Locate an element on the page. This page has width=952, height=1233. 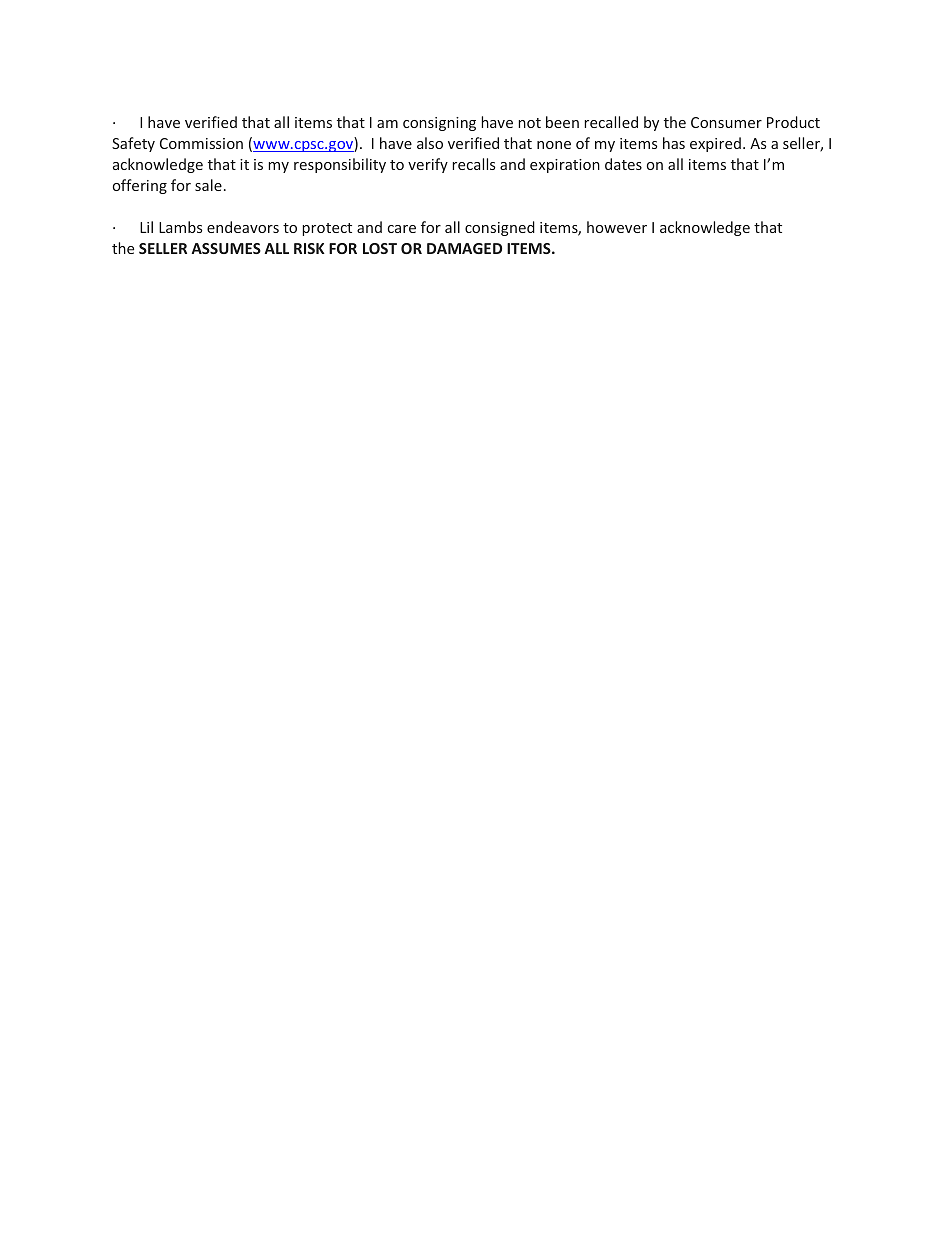
consigned is located at coordinates (500, 228).
